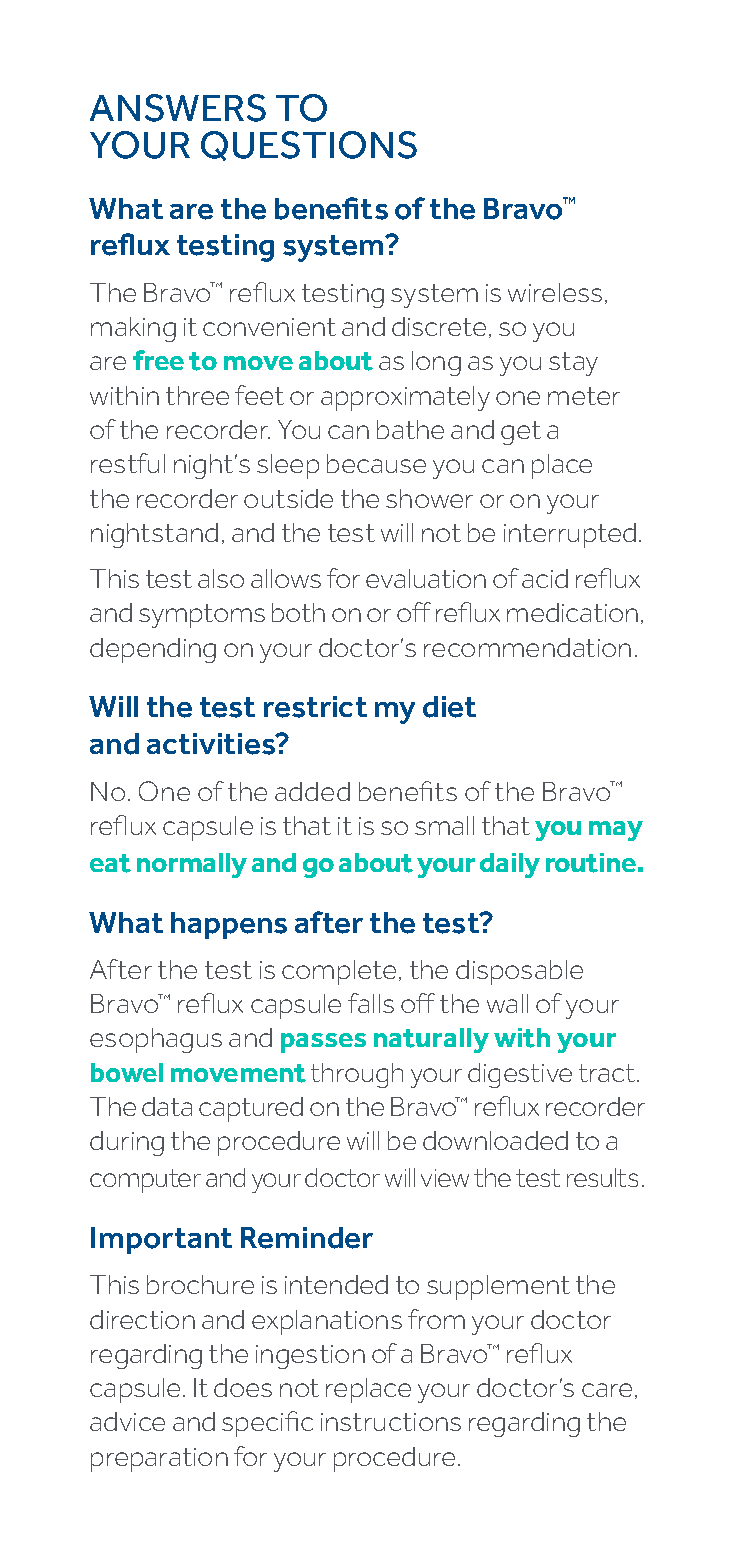  Describe the element at coordinates (197, 395) in the page. I see `three` at that location.
